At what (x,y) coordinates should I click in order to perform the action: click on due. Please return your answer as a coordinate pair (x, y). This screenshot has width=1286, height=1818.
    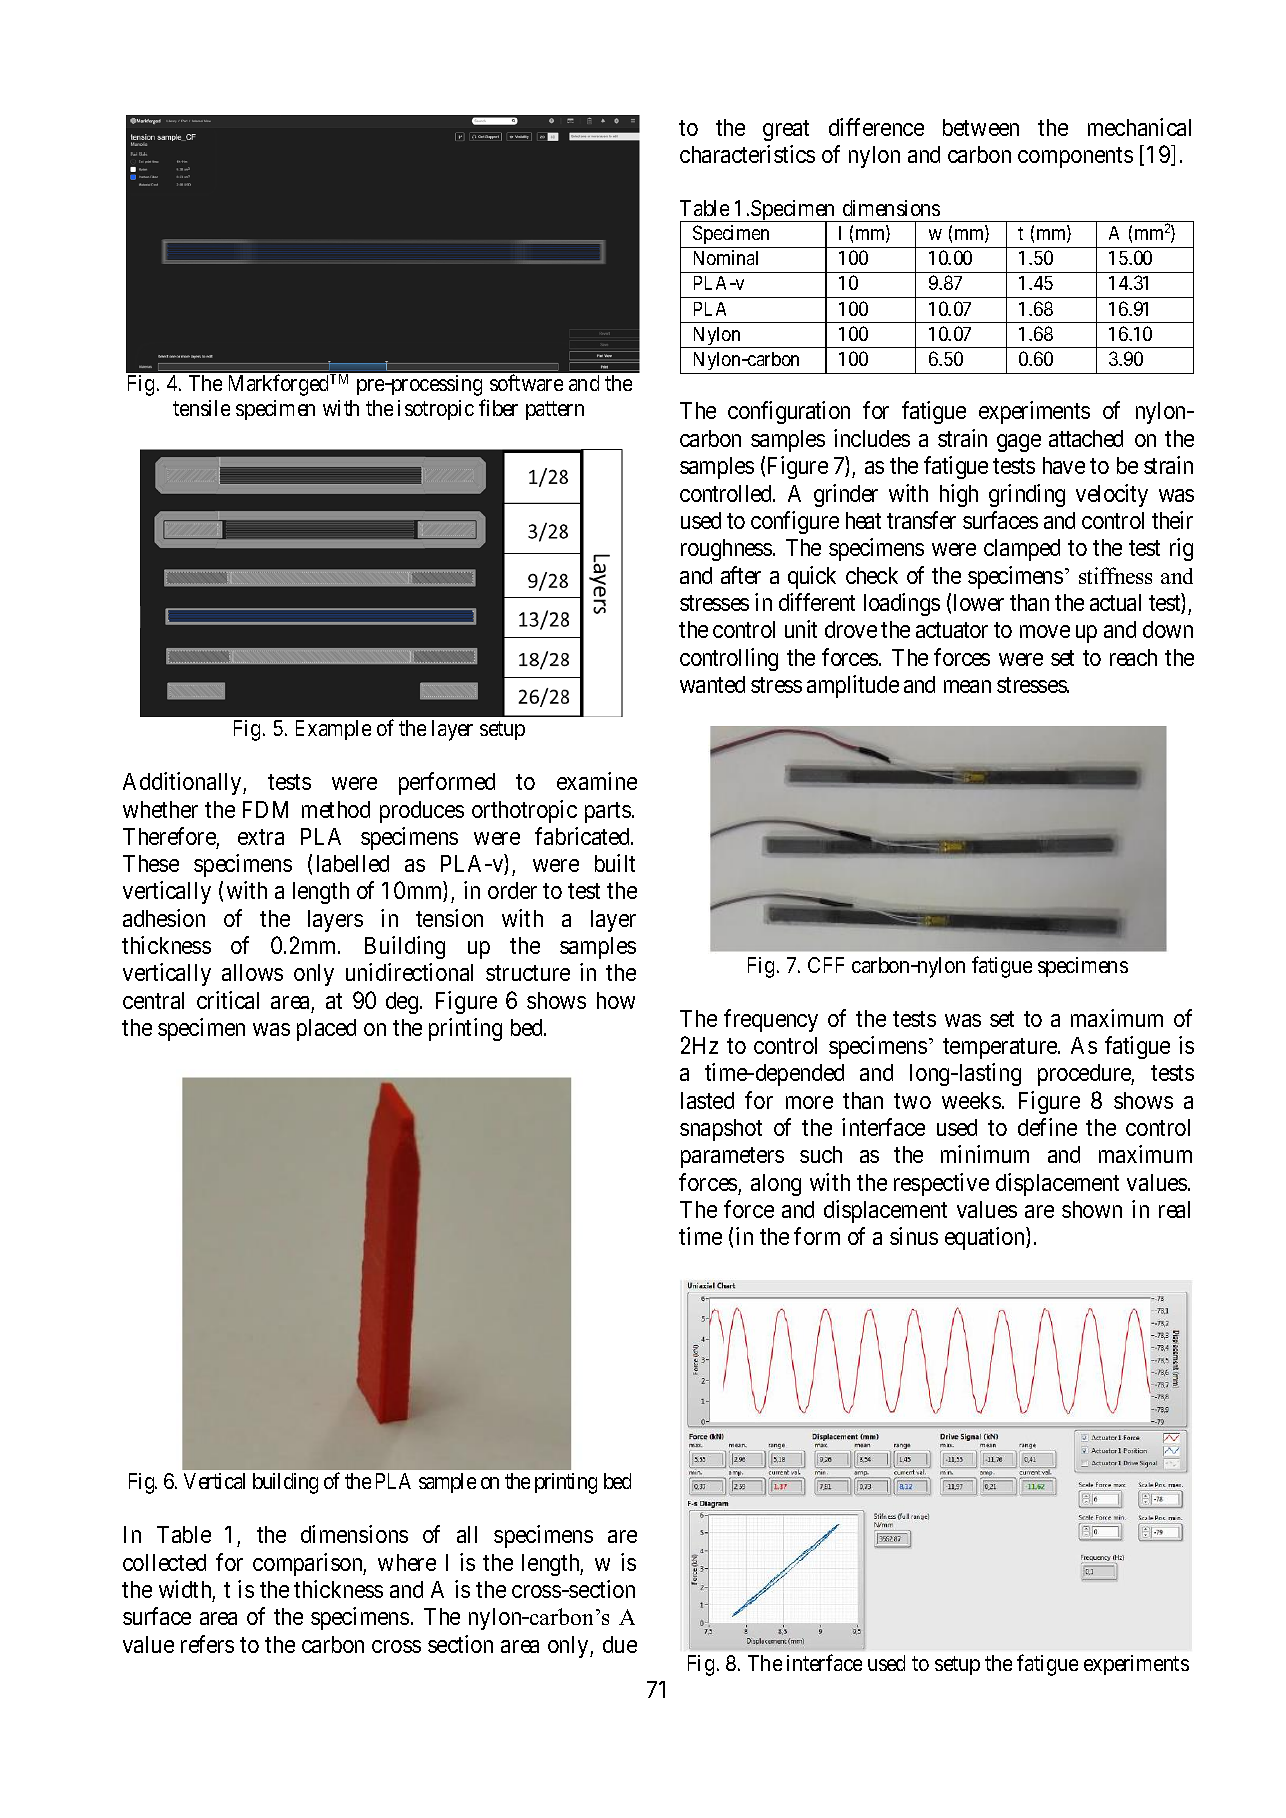
    Looking at the image, I should click on (620, 1644).
